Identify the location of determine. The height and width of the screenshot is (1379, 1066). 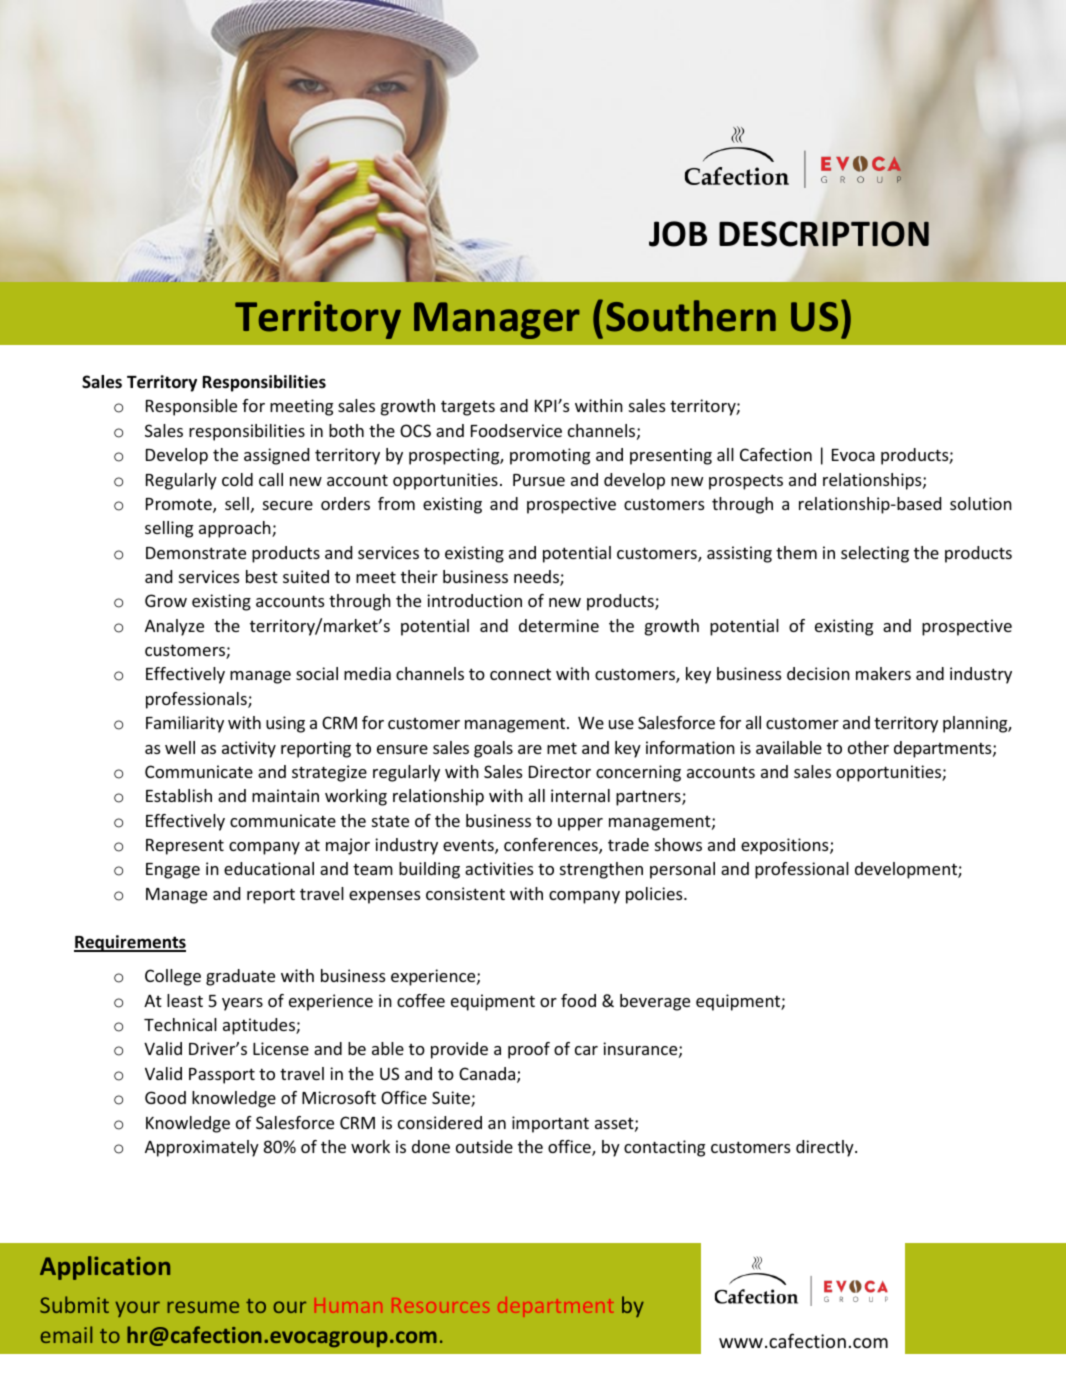
(559, 625).
